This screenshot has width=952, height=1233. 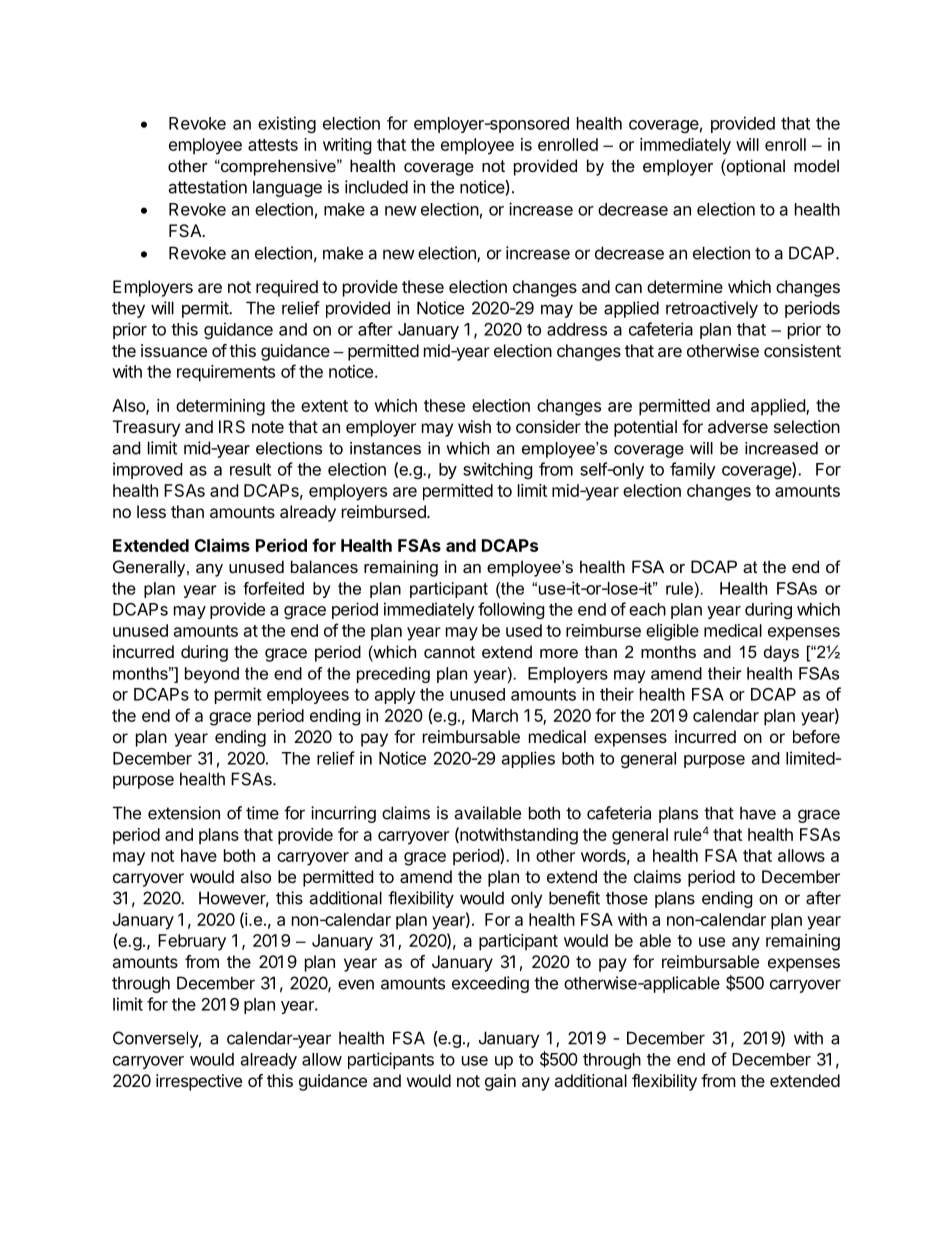 I want to click on model, so click(x=816, y=165).
